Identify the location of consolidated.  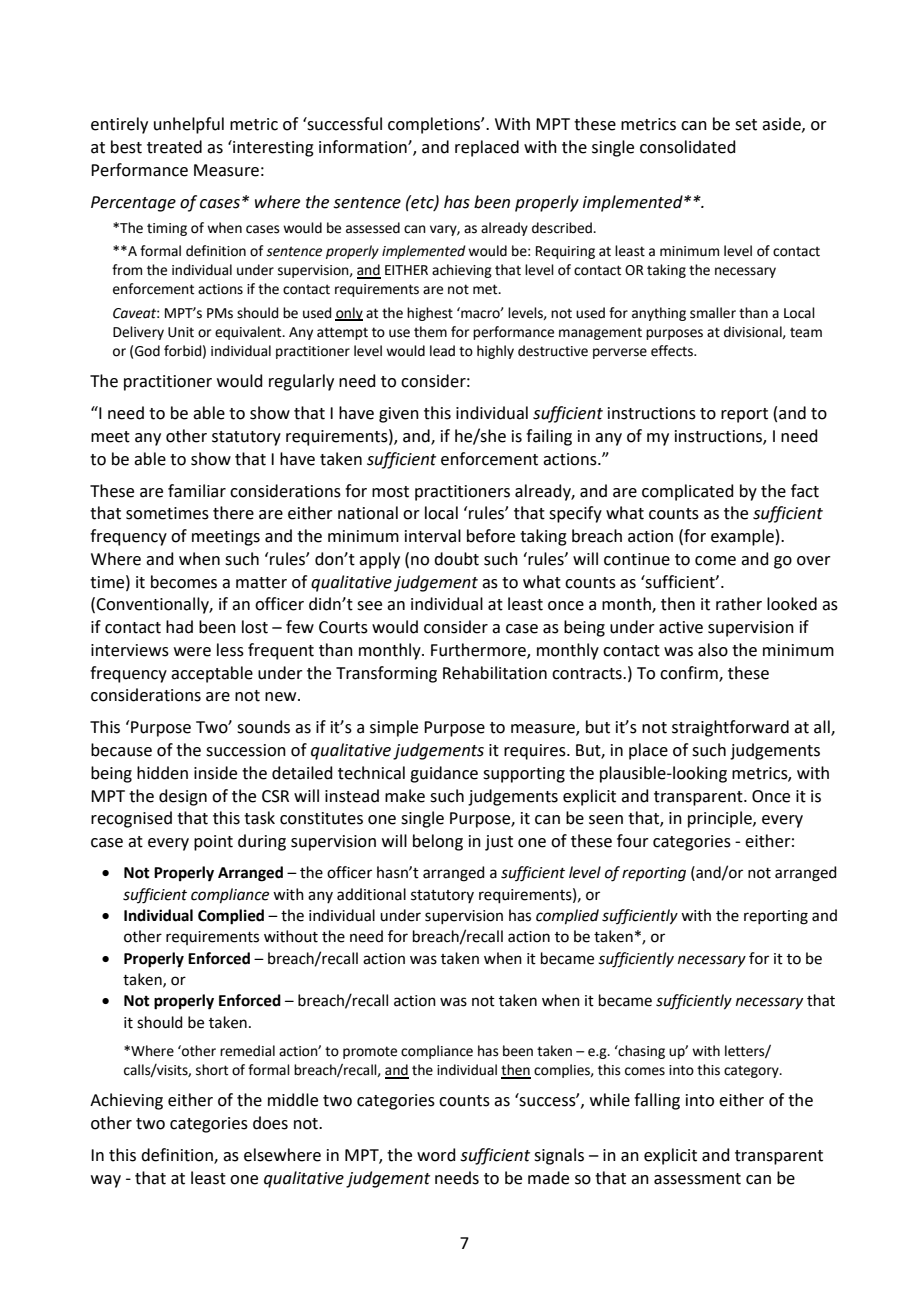
(688, 147).
